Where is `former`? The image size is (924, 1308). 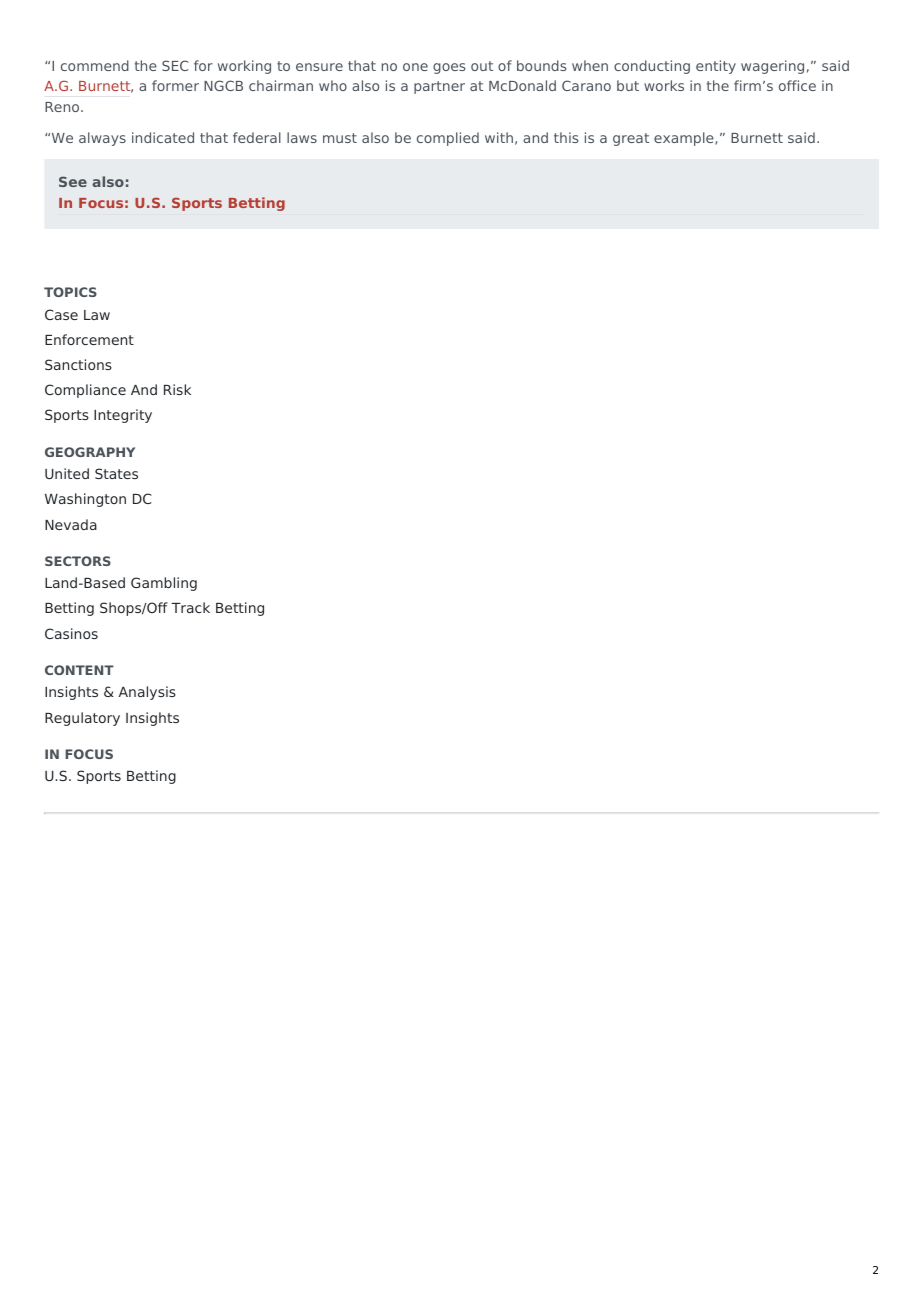 former is located at coordinates (175, 85).
